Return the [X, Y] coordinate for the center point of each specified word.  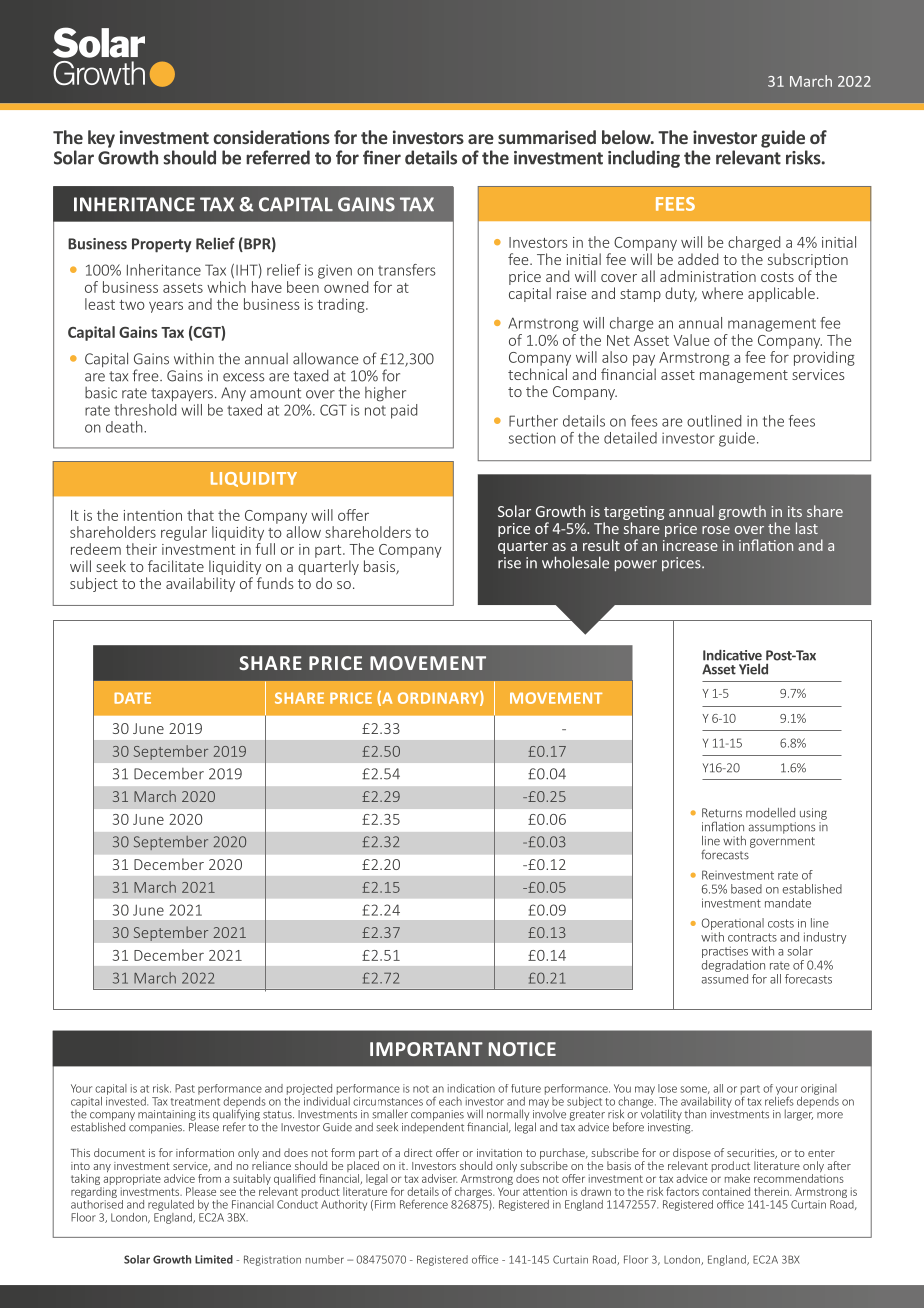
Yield [753, 669]
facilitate [176, 566]
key [101, 139]
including [644, 159]
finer [382, 157]
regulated [171, 1205]
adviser [439, 1178]
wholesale [575, 562]
